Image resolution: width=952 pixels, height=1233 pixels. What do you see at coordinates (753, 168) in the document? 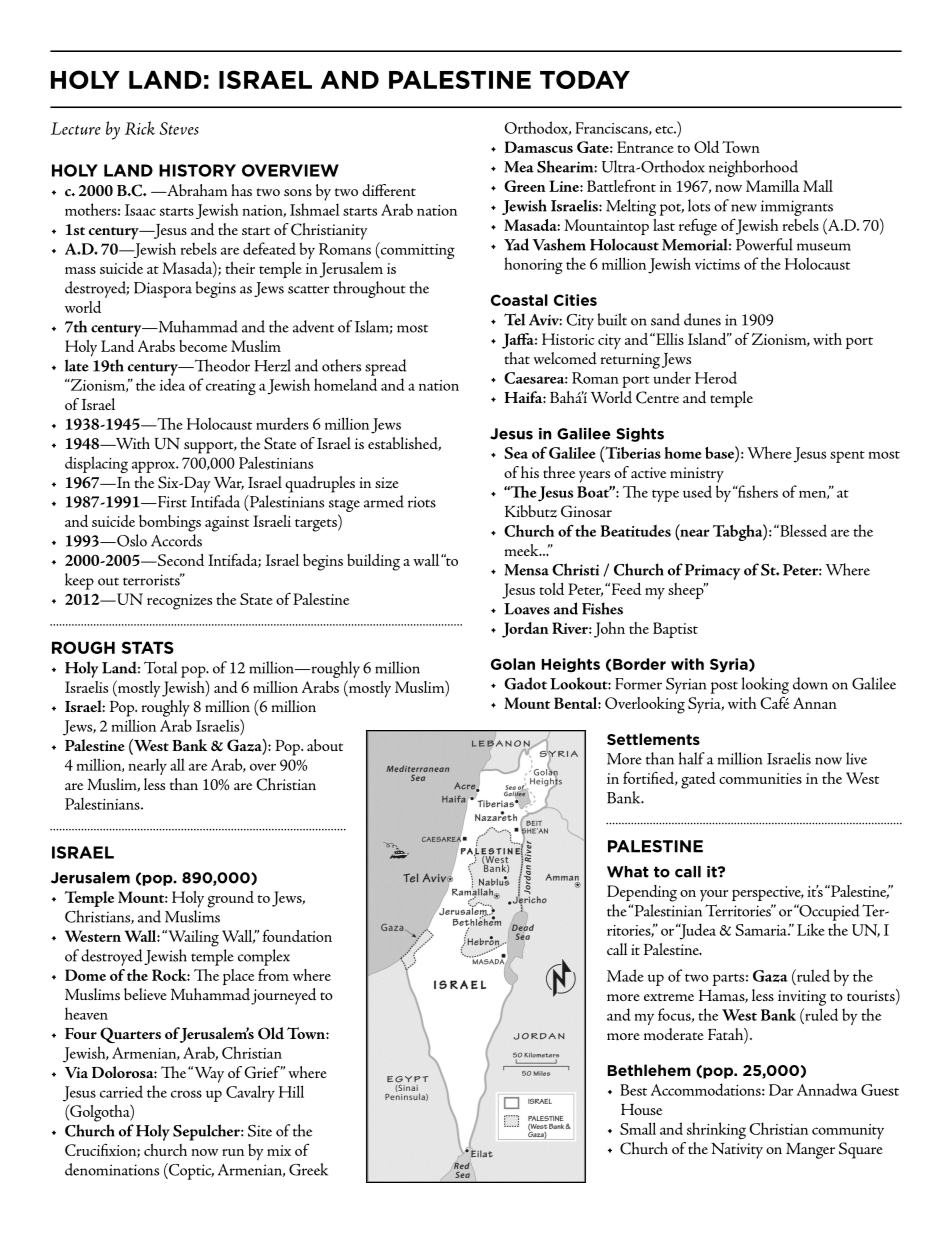
I see `neighborhood` at bounding box center [753, 168].
